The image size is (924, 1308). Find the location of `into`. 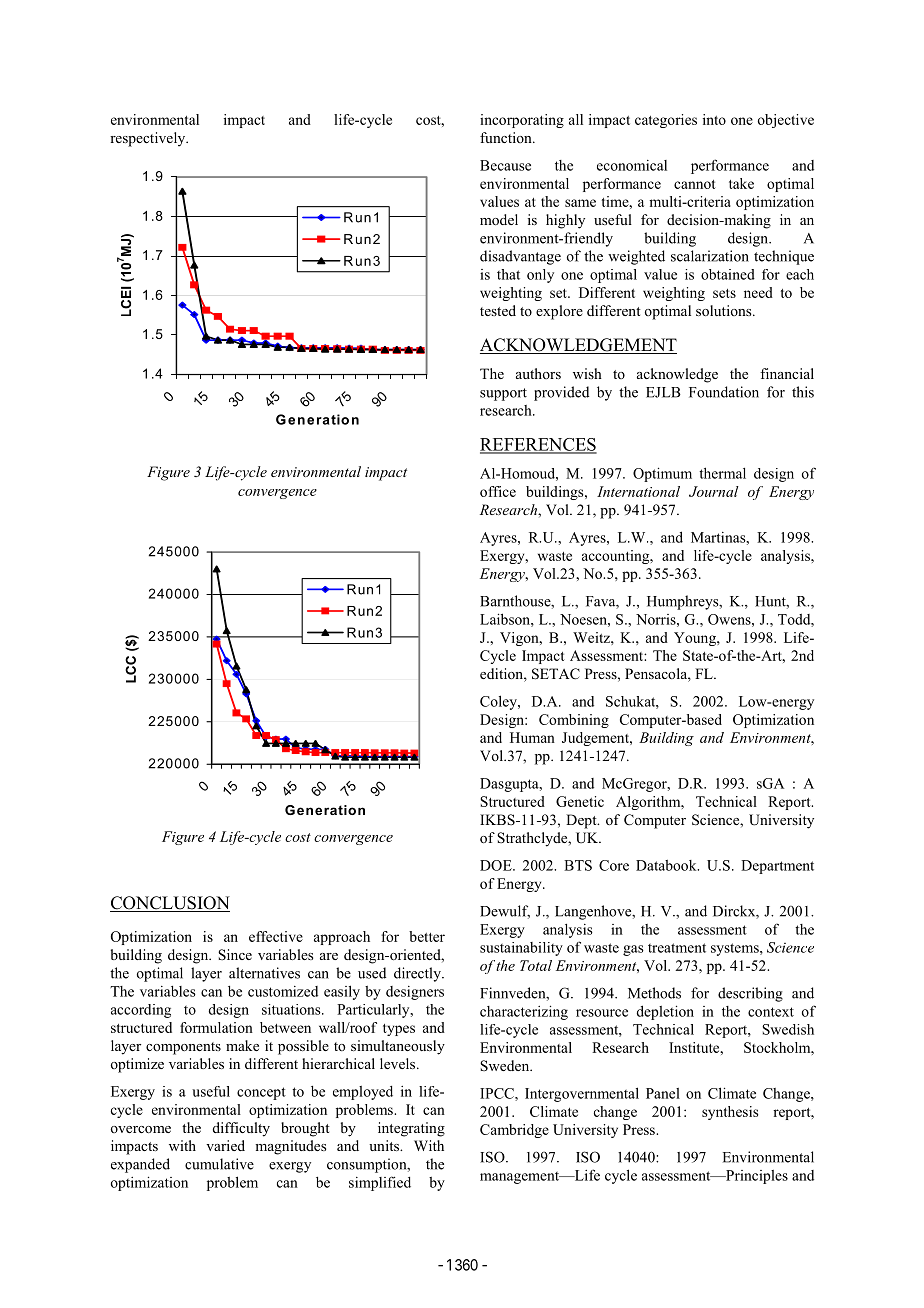

into is located at coordinates (714, 119).
